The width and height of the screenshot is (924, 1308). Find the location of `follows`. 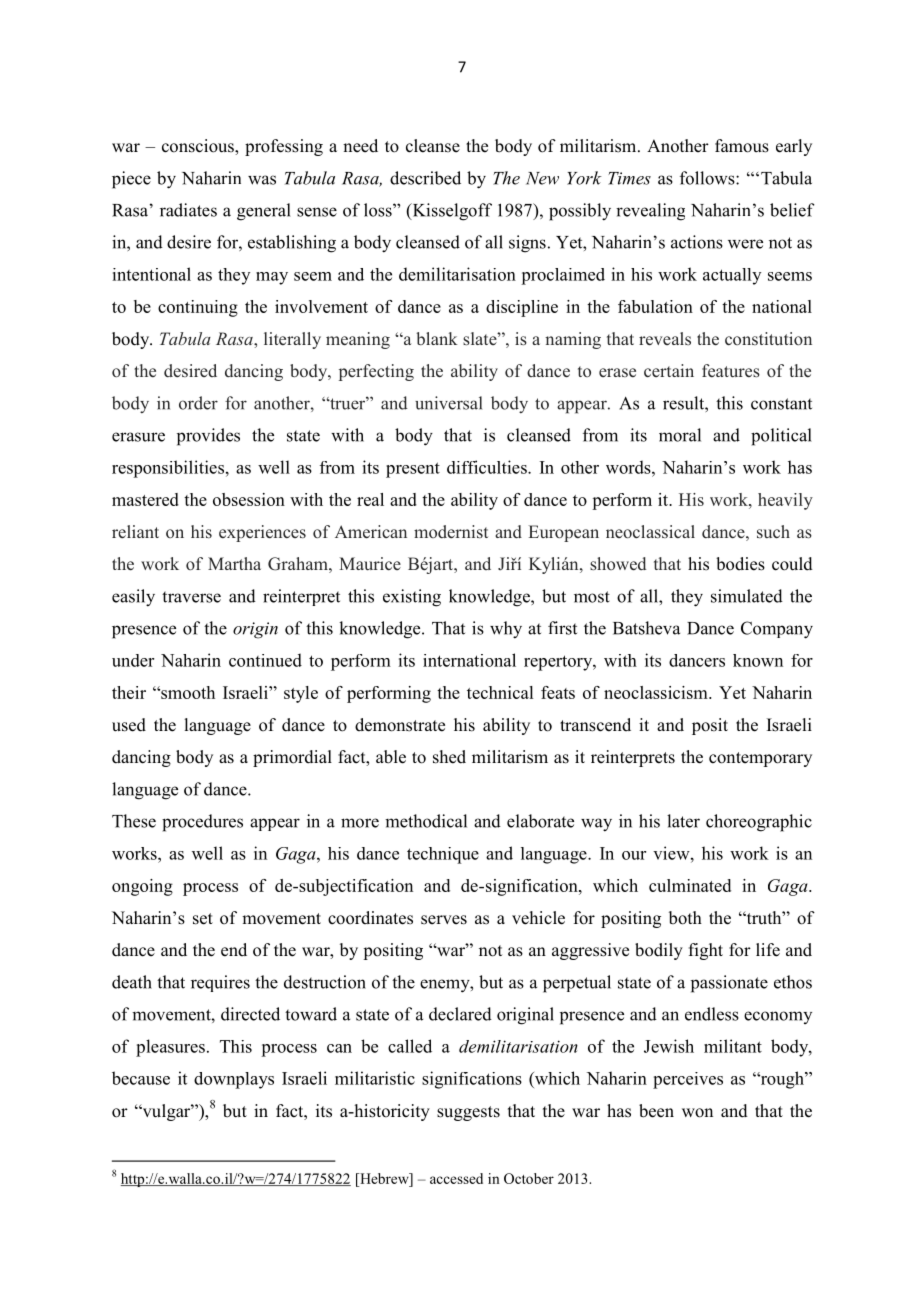

follows is located at coordinates (708, 178).
